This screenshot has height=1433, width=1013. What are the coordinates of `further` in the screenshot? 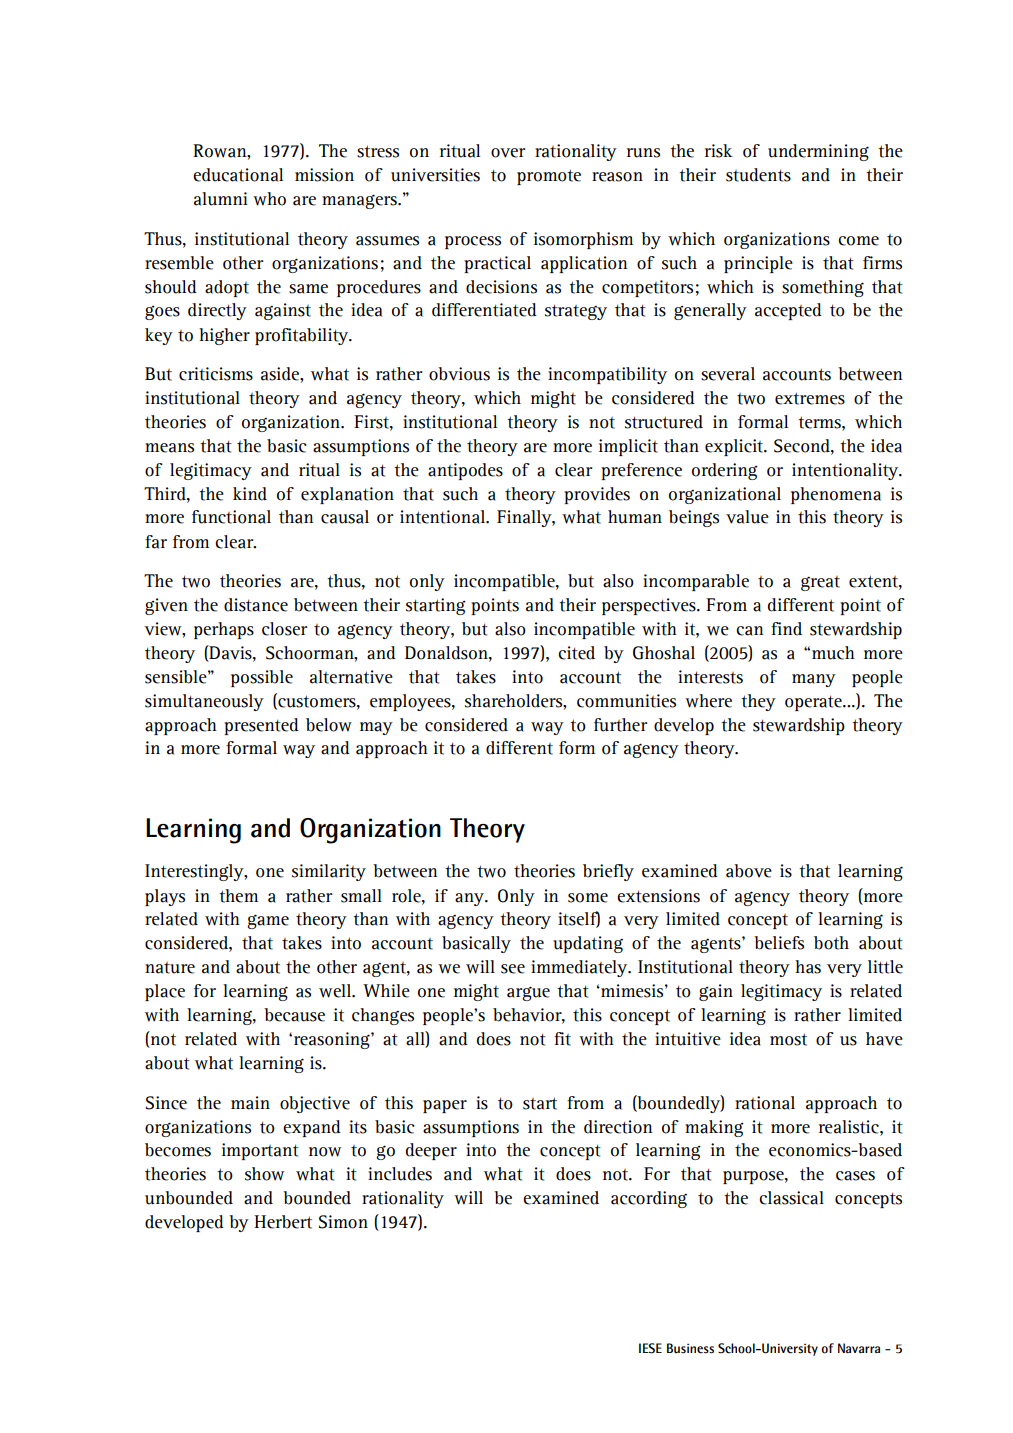 It's located at (621, 725).
